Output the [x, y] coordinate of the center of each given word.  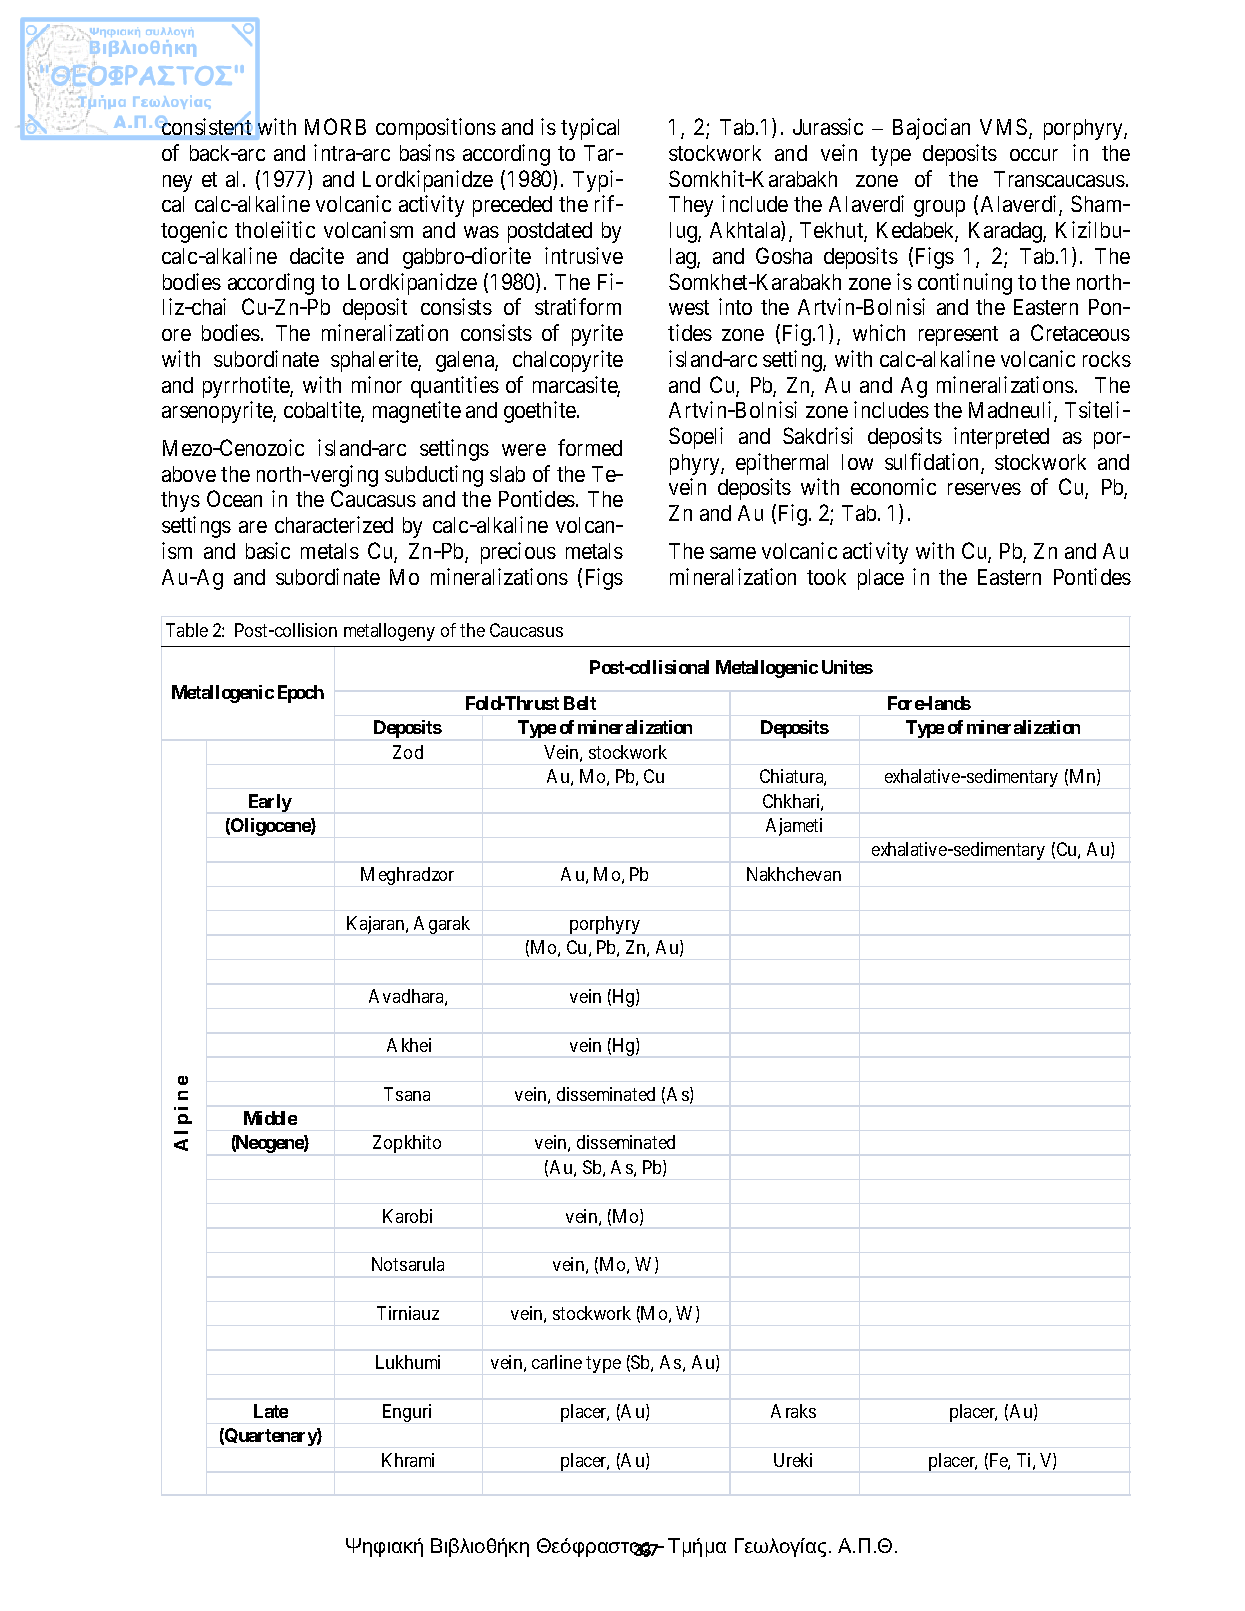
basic [268, 550]
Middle [270, 1118]
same [733, 553]
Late [271, 1411]
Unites [847, 667]
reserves [984, 489]
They [691, 206]
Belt [580, 703]
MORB [335, 126]
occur [1034, 155]
